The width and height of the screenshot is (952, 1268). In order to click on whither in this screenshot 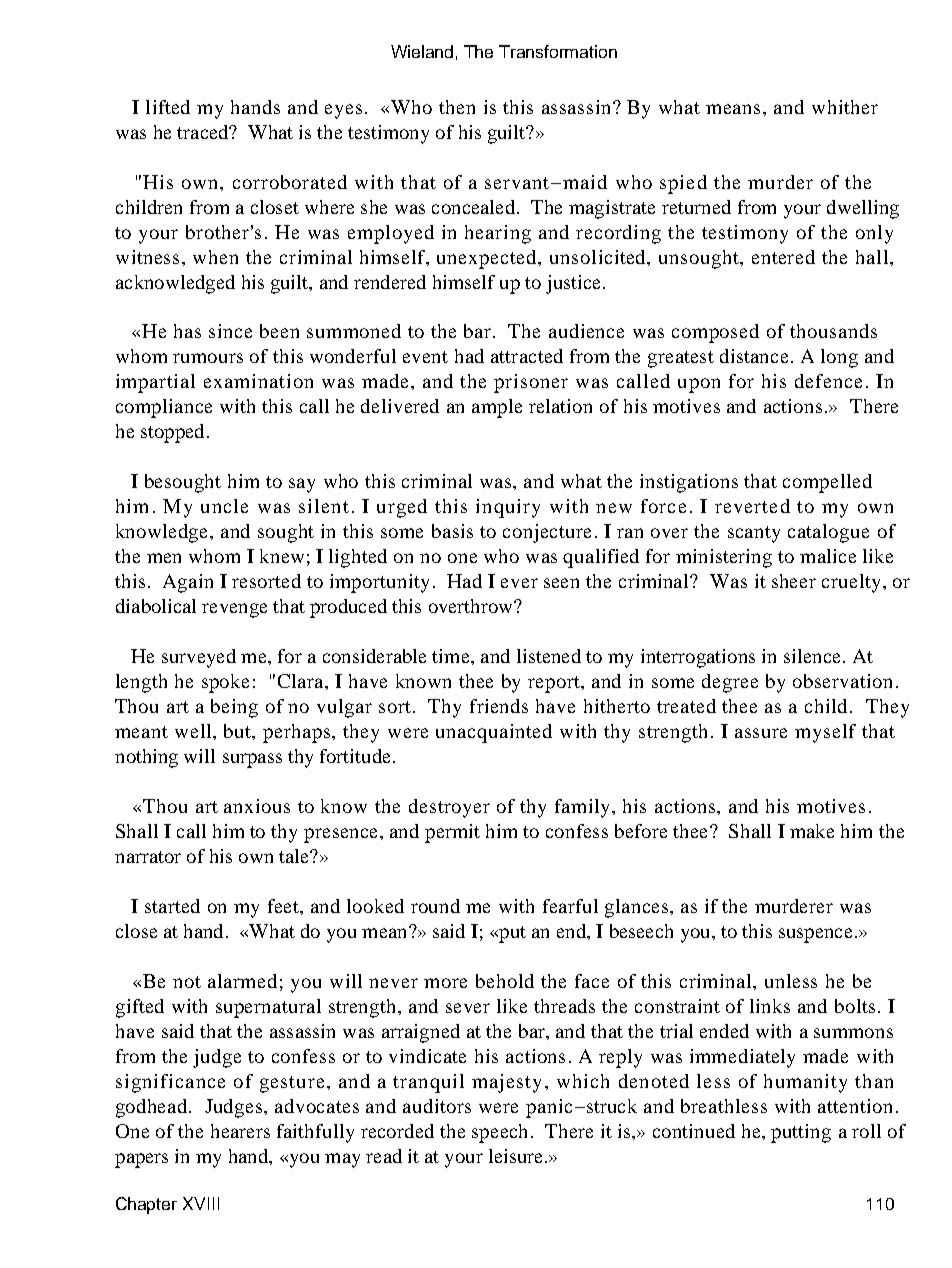, I will do `click(845, 107)`.
